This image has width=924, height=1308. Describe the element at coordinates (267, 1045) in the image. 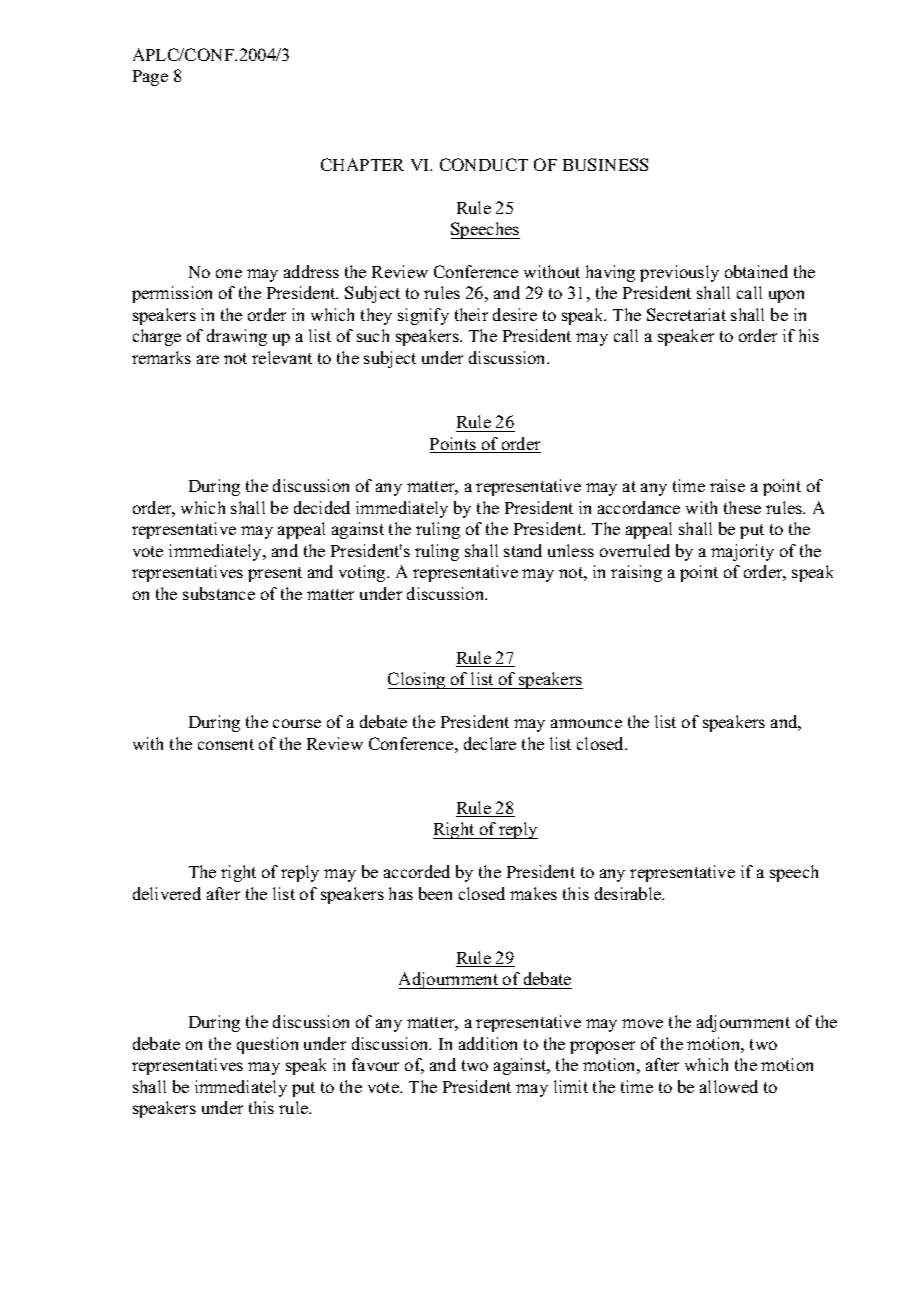

I see `question` at that location.
